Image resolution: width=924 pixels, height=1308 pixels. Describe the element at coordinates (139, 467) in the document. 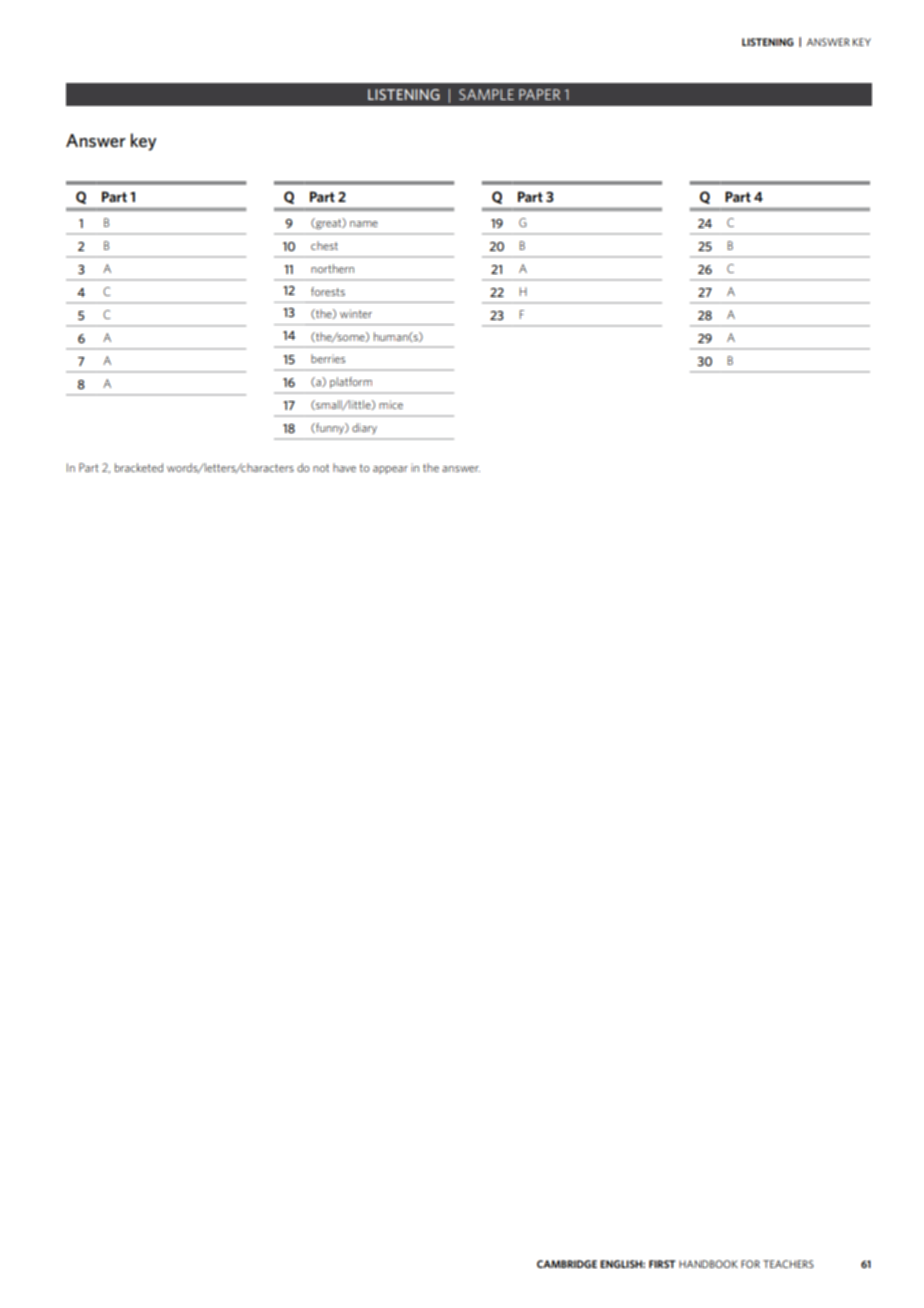

I see `bracketed` at that location.
